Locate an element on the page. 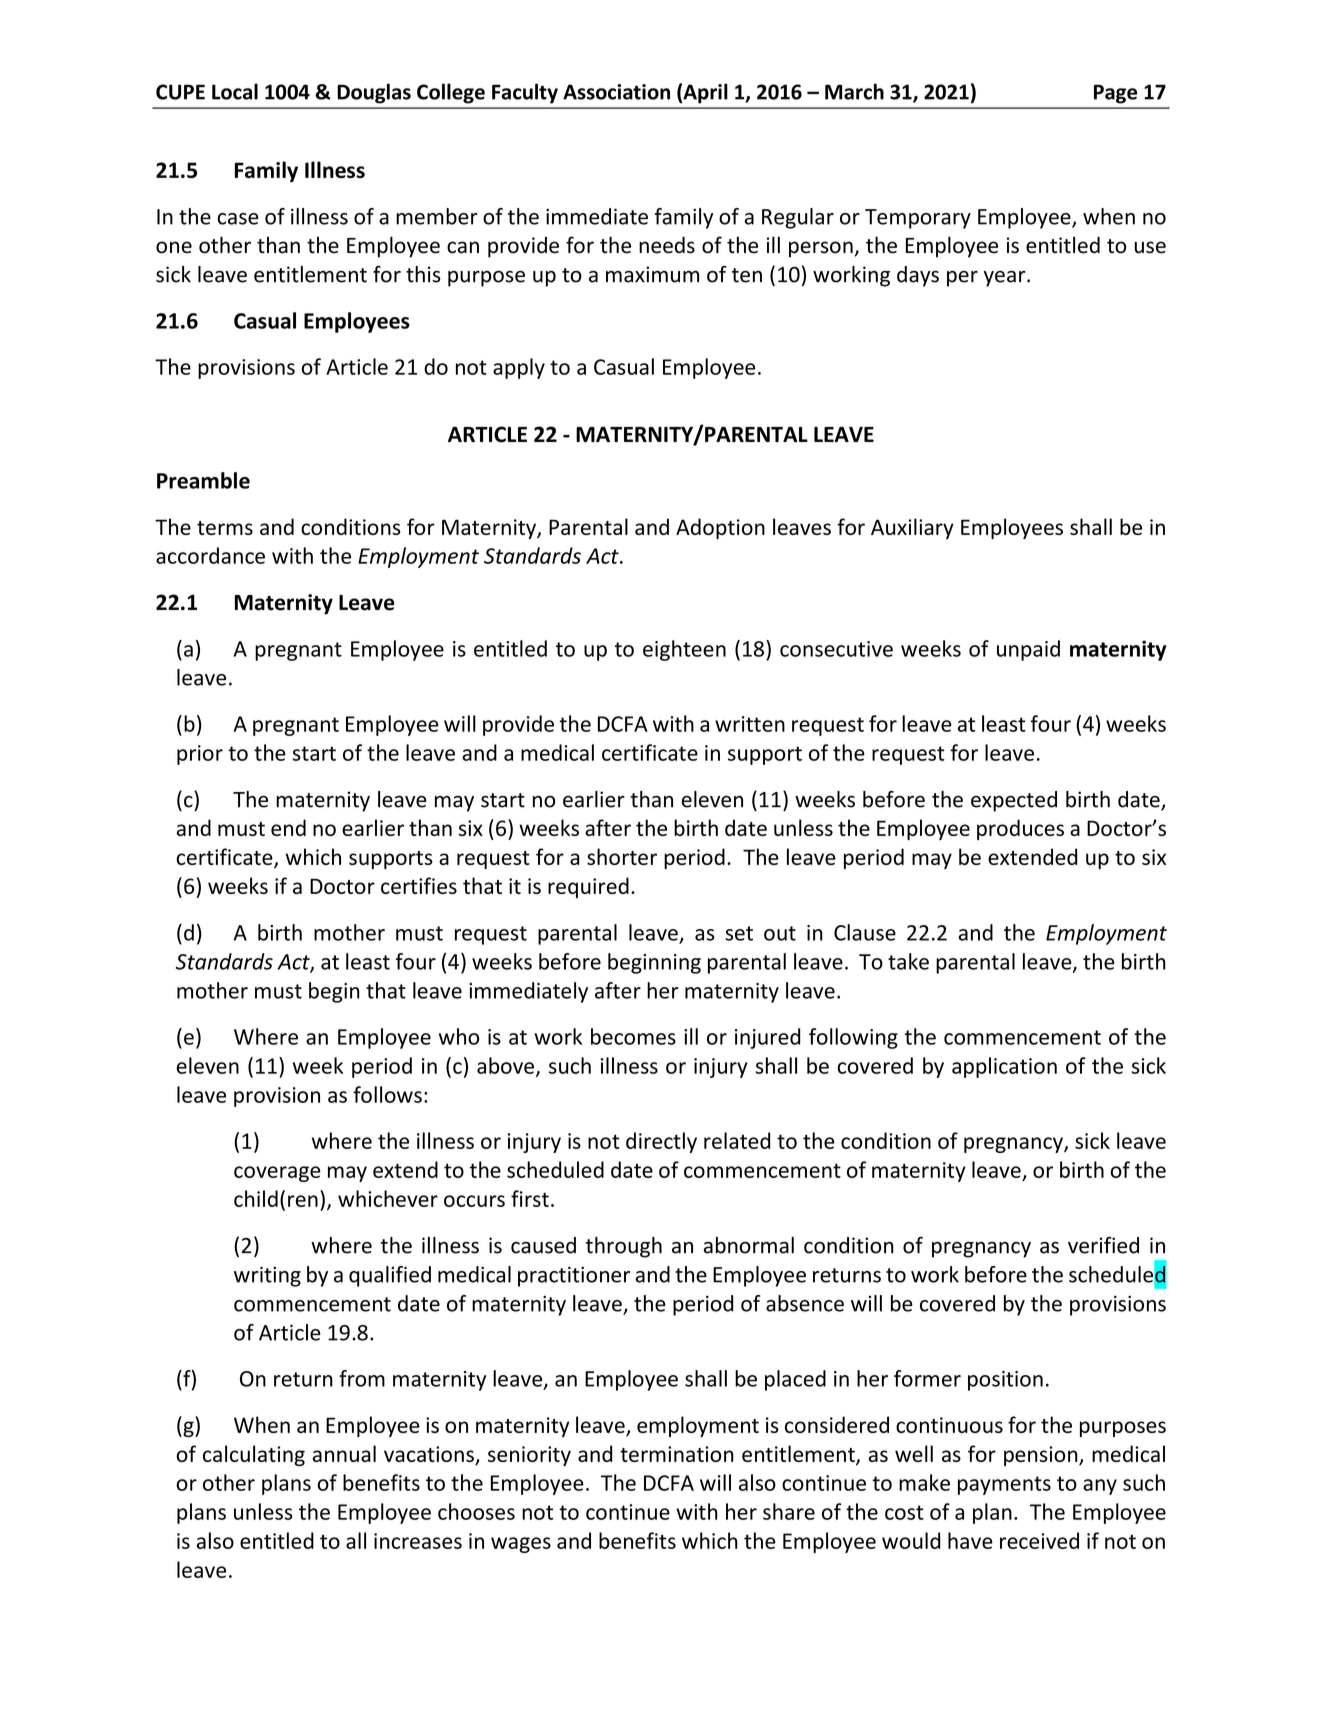  Association is located at coordinates (616, 92).
